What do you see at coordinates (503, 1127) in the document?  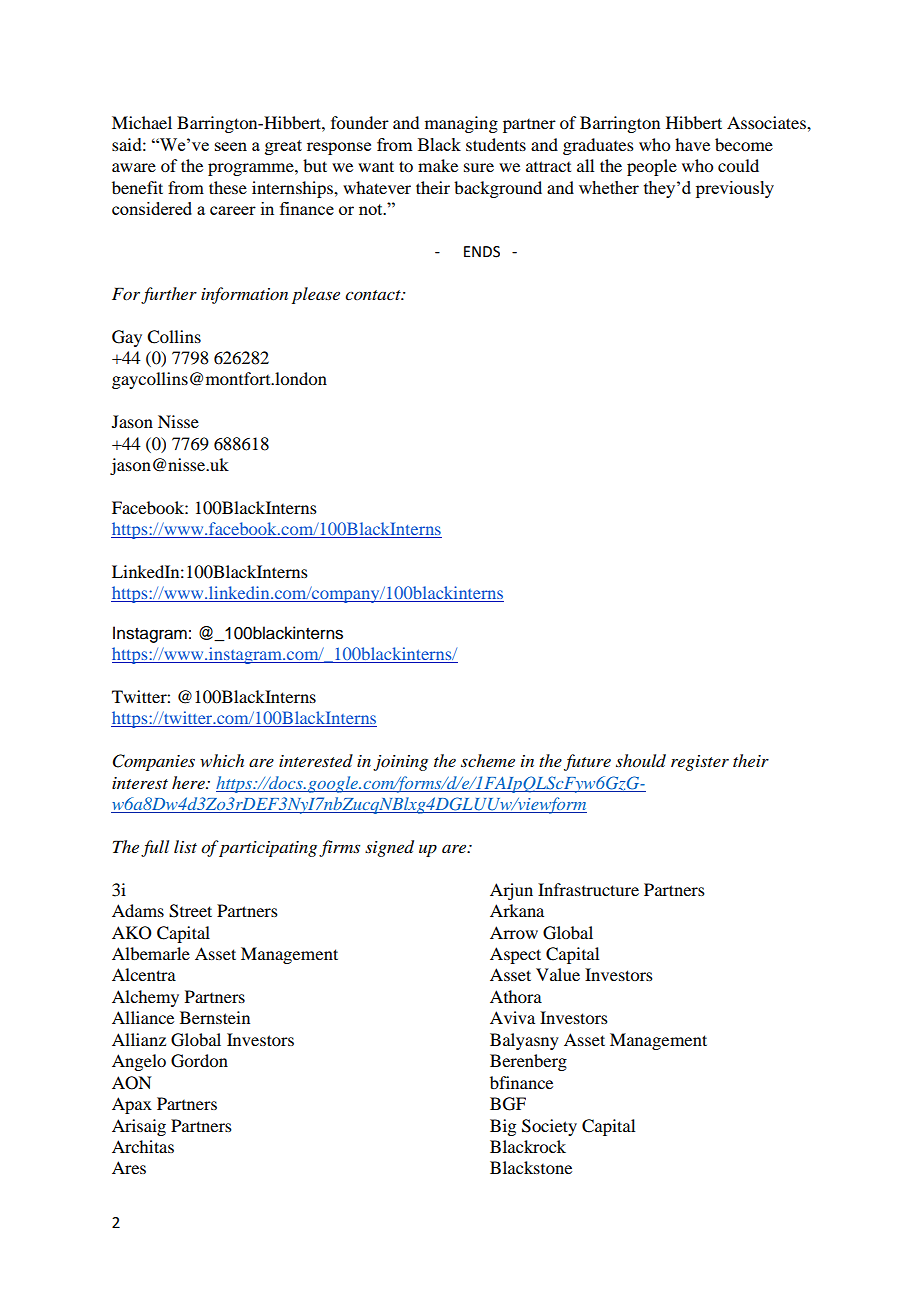 I see `Big` at bounding box center [503, 1127].
